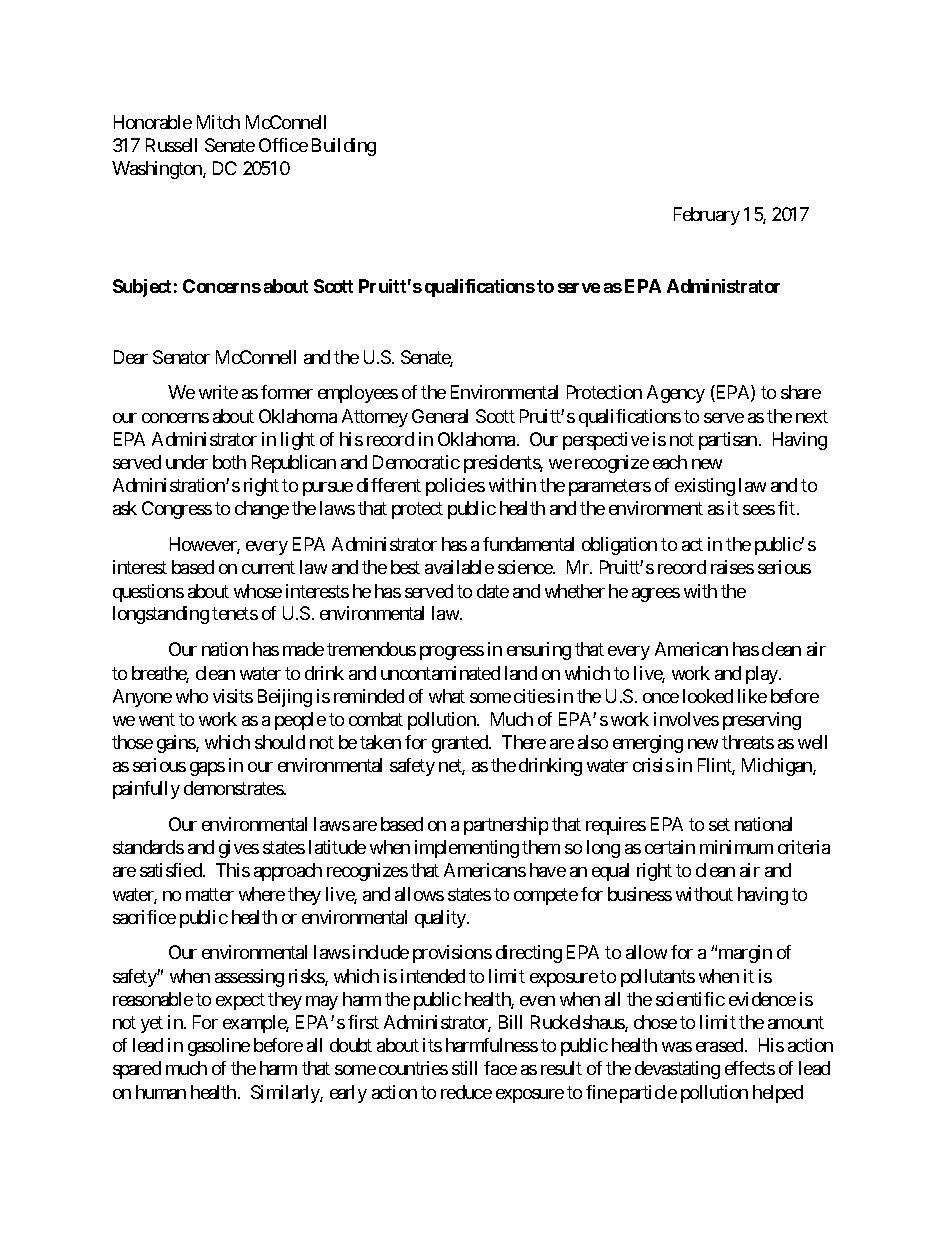 The width and height of the page is (952, 1233). I want to click on effects, so click(750, 1068).
